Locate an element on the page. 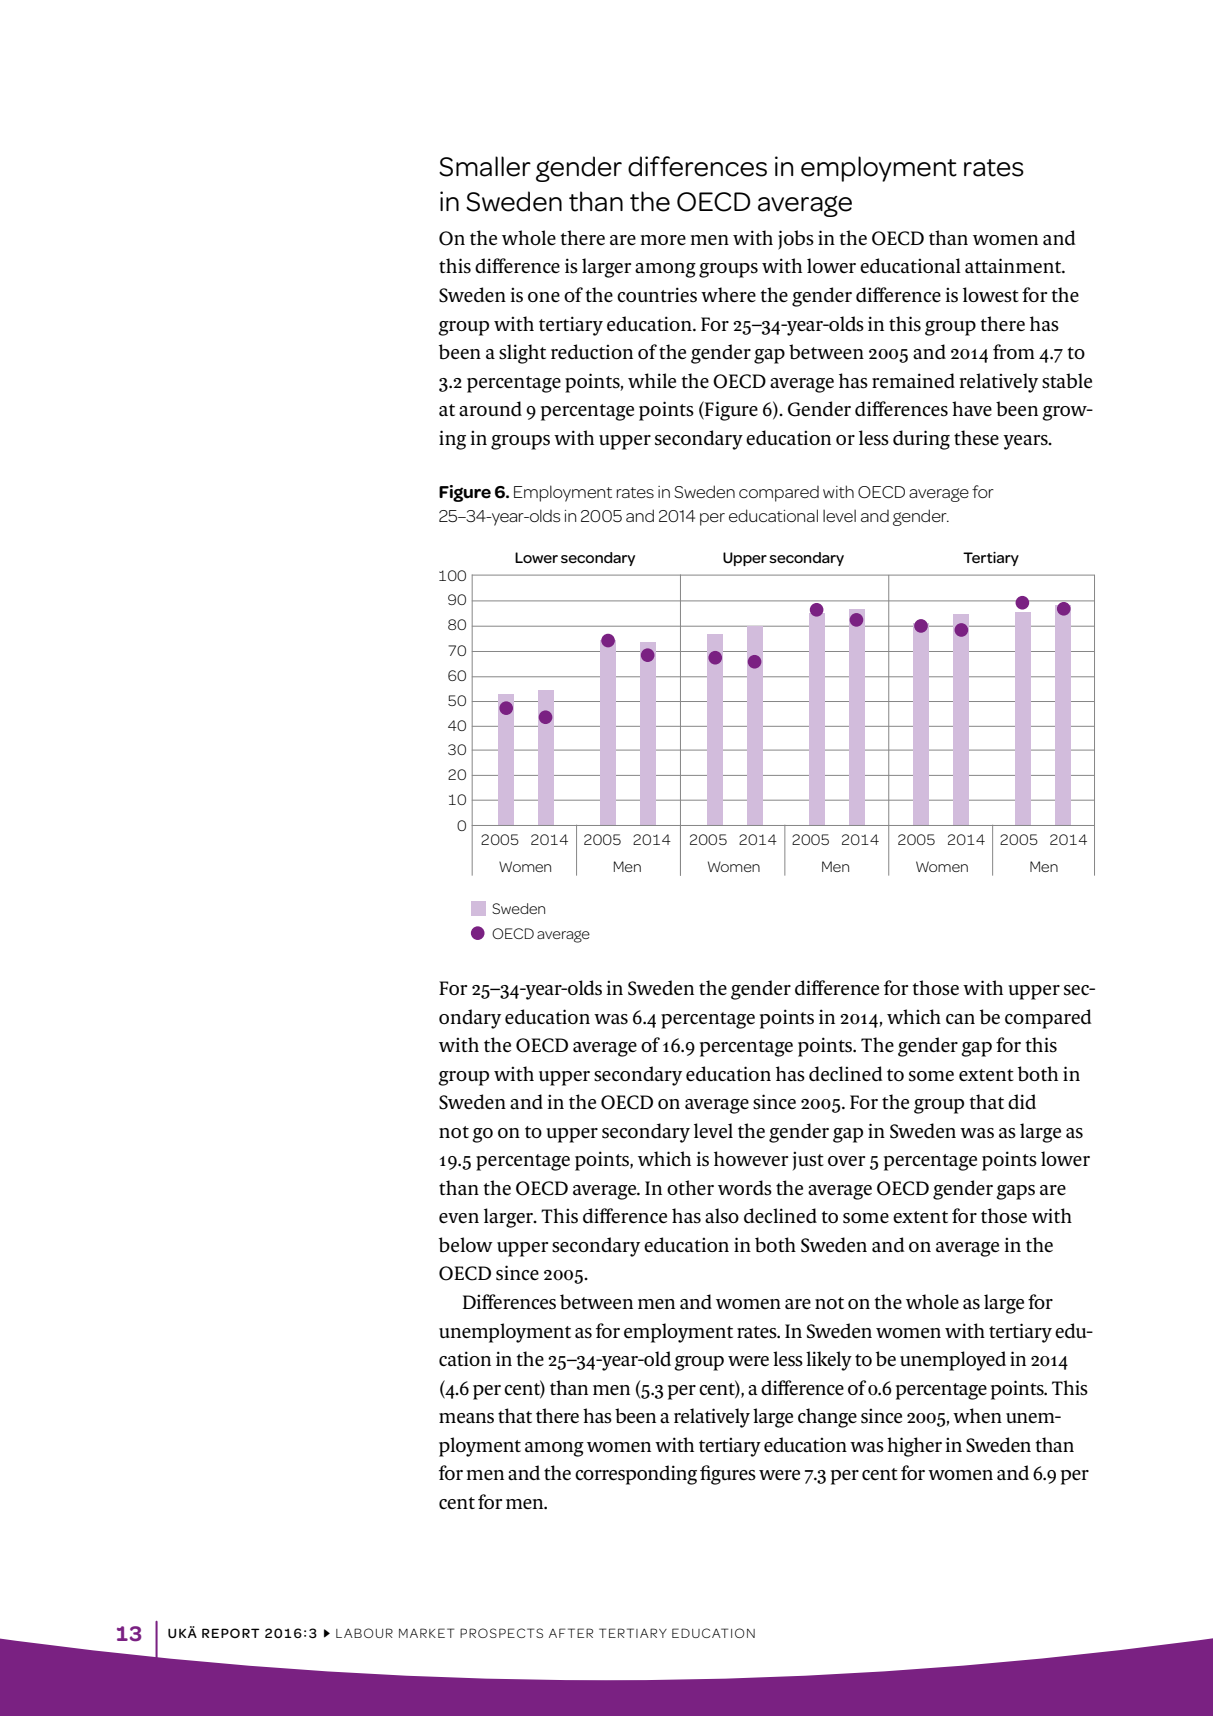 This document has height=1716, width=1213. while is located at coordinates (652, 381).
